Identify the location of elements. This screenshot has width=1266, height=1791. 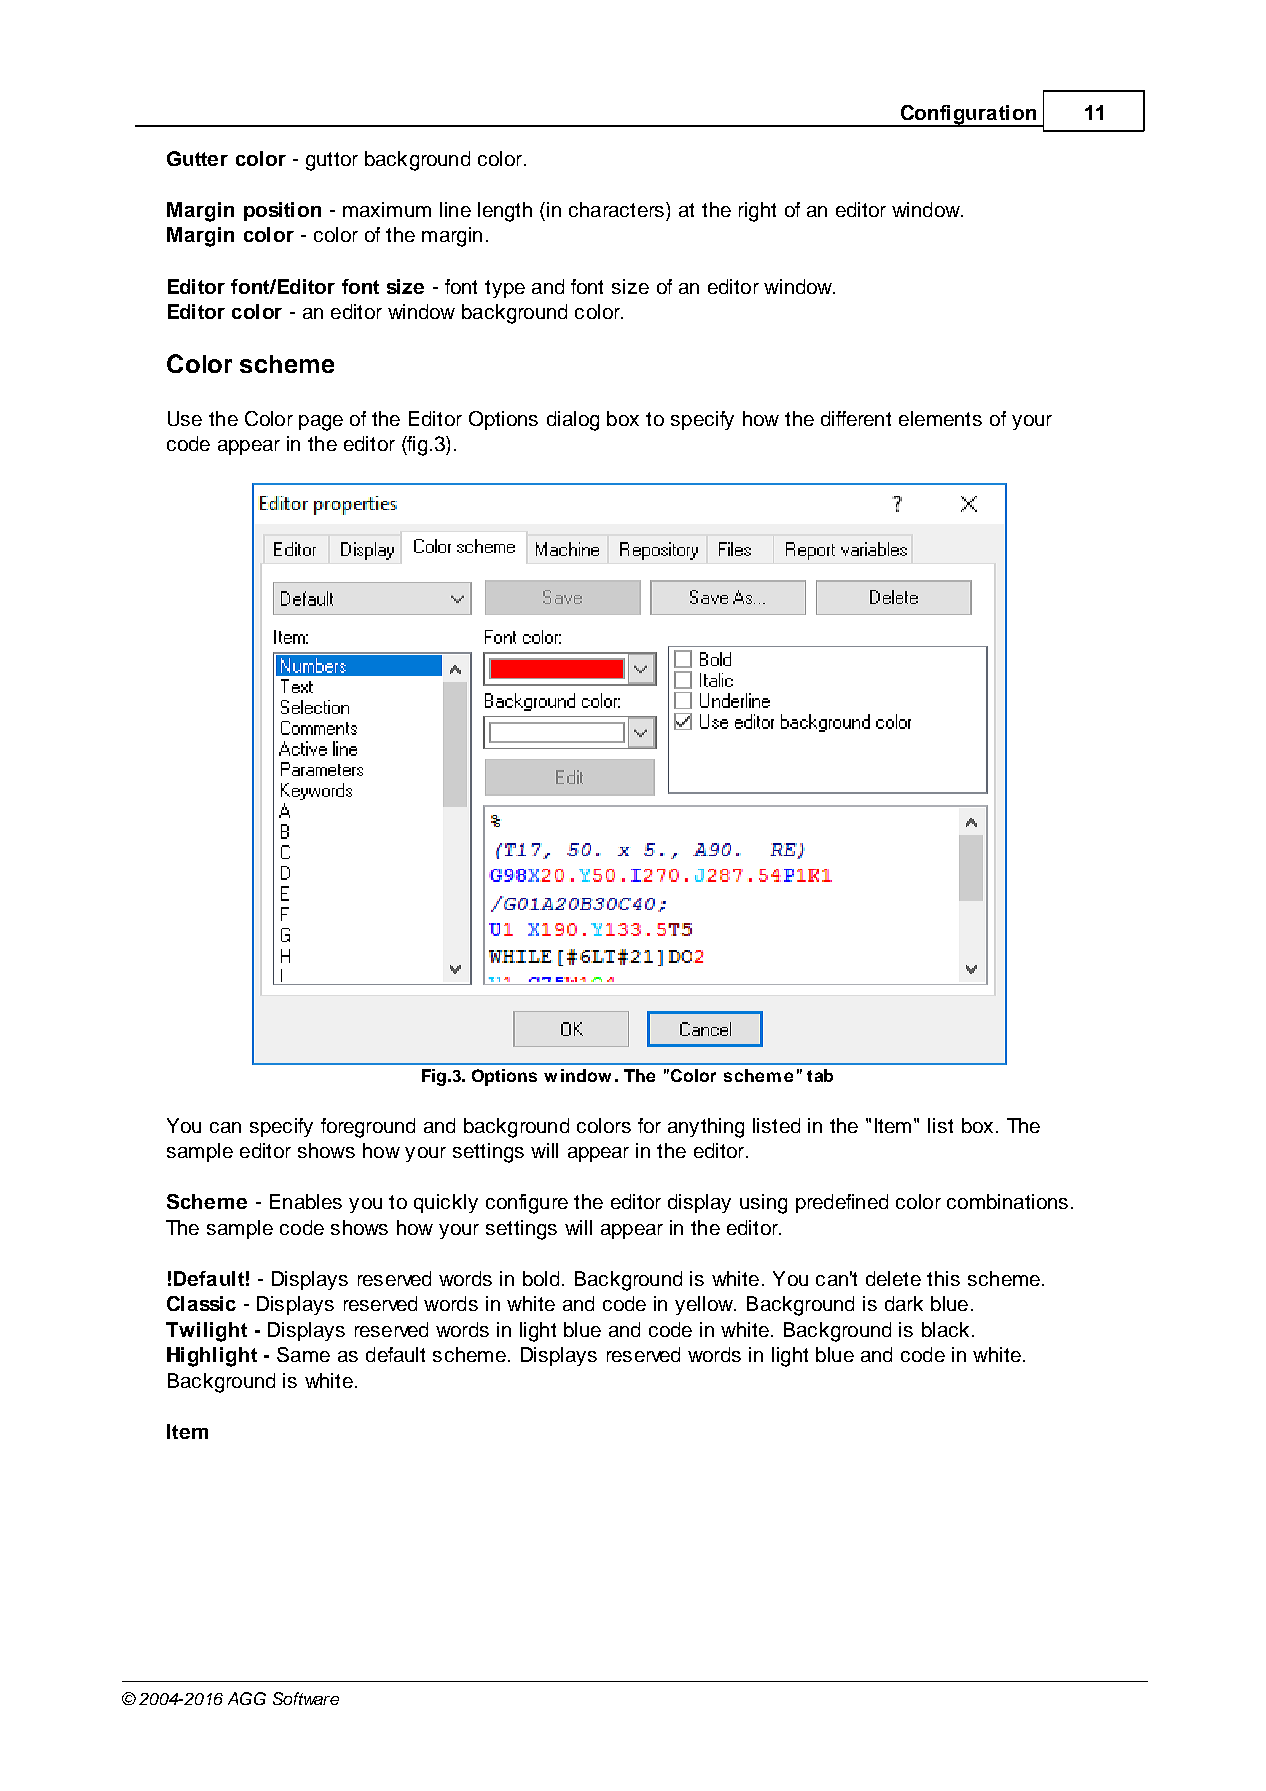
(940, 418).
